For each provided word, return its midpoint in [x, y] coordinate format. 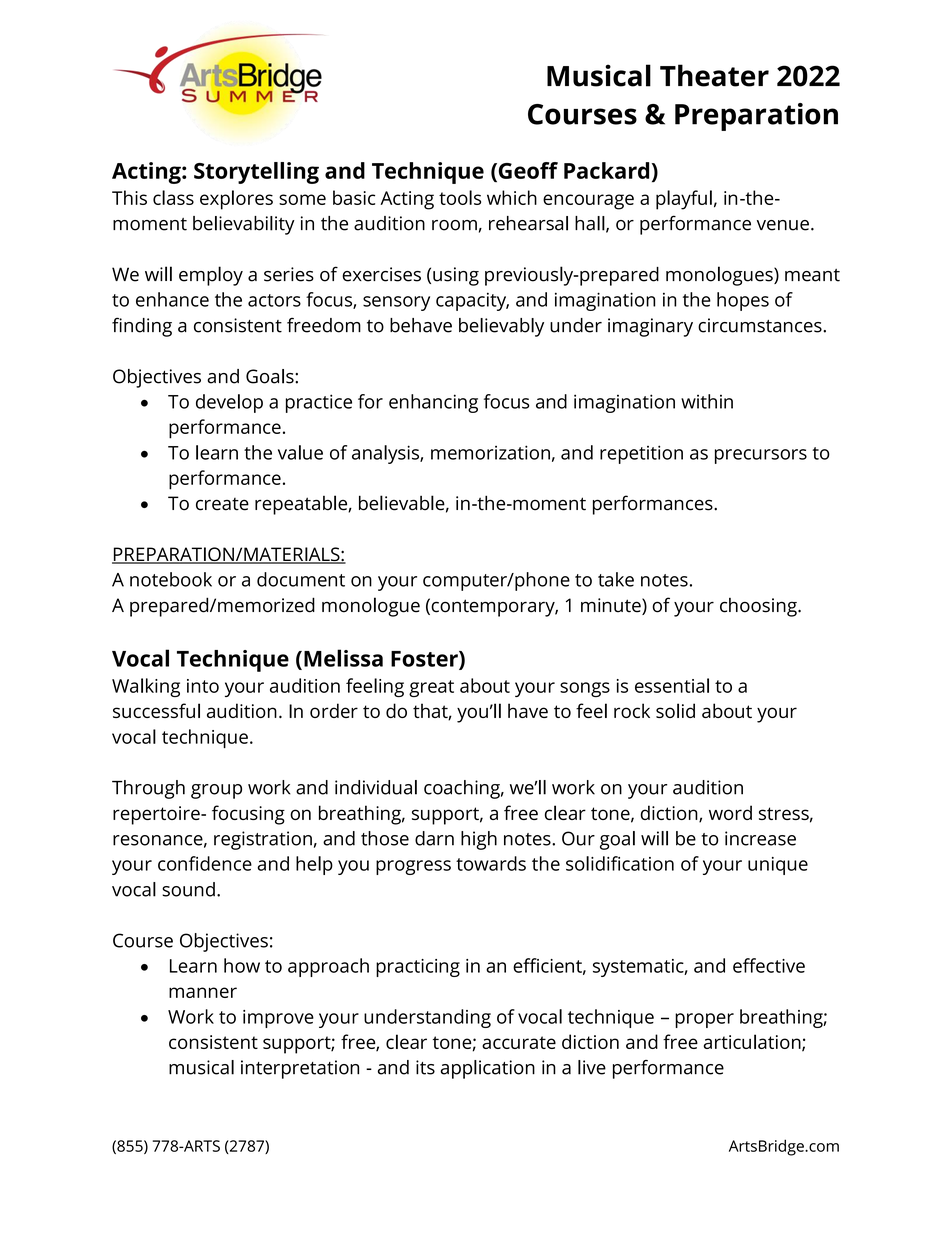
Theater [714, 75]
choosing [759, 607]
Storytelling [256, 173]
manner [203, 992]
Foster [425, 660]
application [487, 1069]
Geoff [527, 171]
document [301, 579]
